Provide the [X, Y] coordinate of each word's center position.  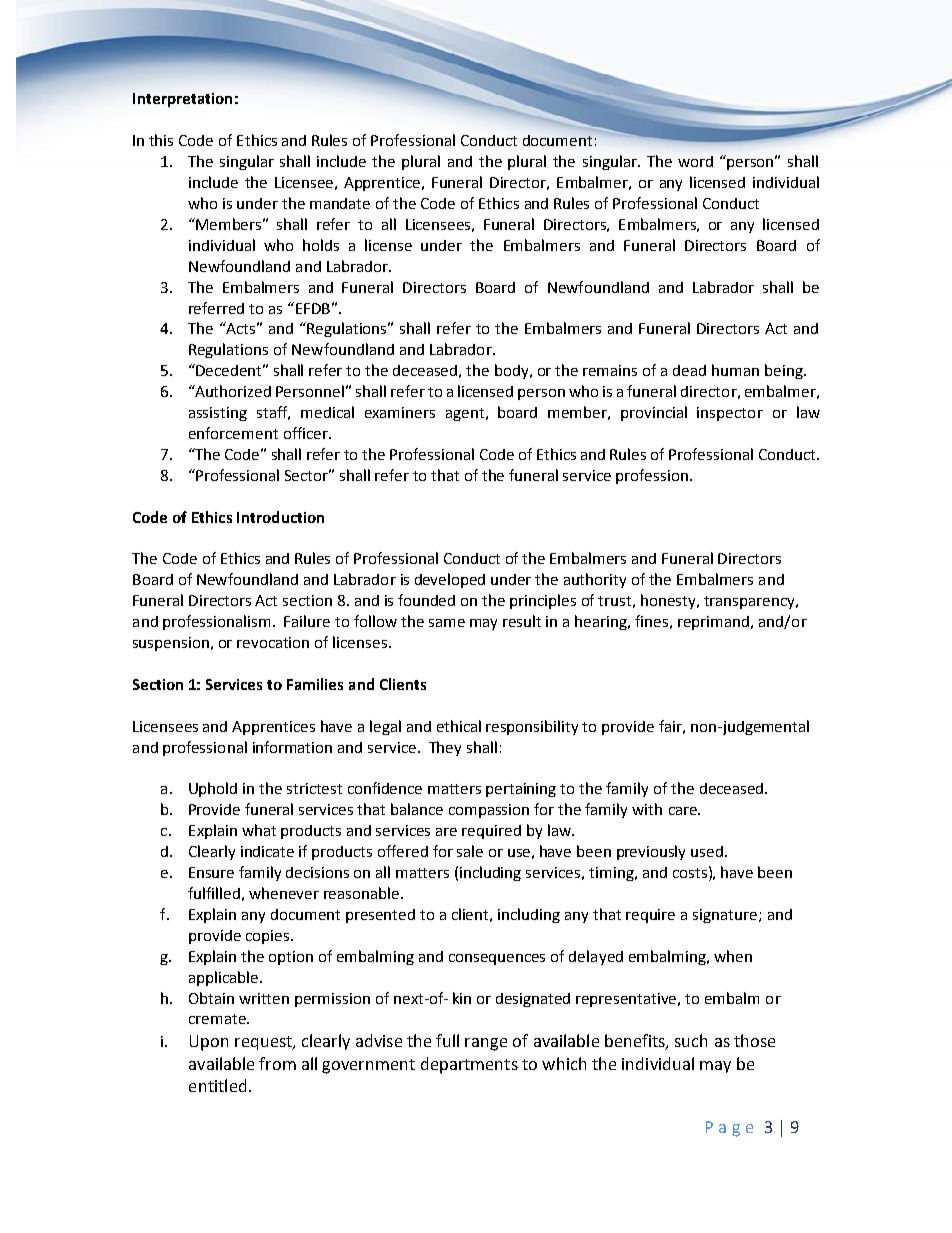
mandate [340, 203]
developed [450, 580]
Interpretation [182, 100]
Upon [209, 1043]
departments [469, 1065]
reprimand [715, 623]
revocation [273, 642]
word [695, 161]
